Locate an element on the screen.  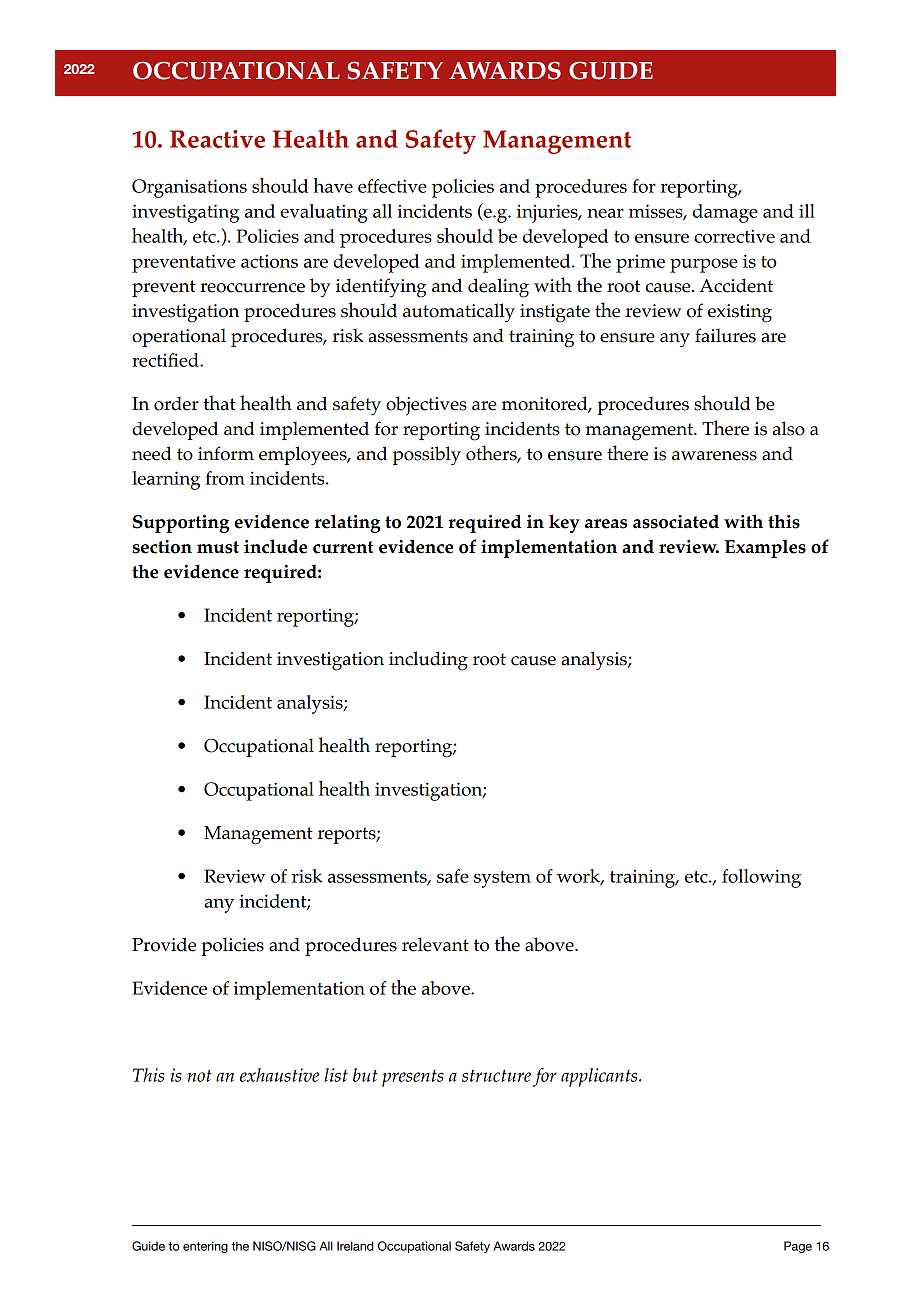
Reactive is located at coordinates (217, 139).
